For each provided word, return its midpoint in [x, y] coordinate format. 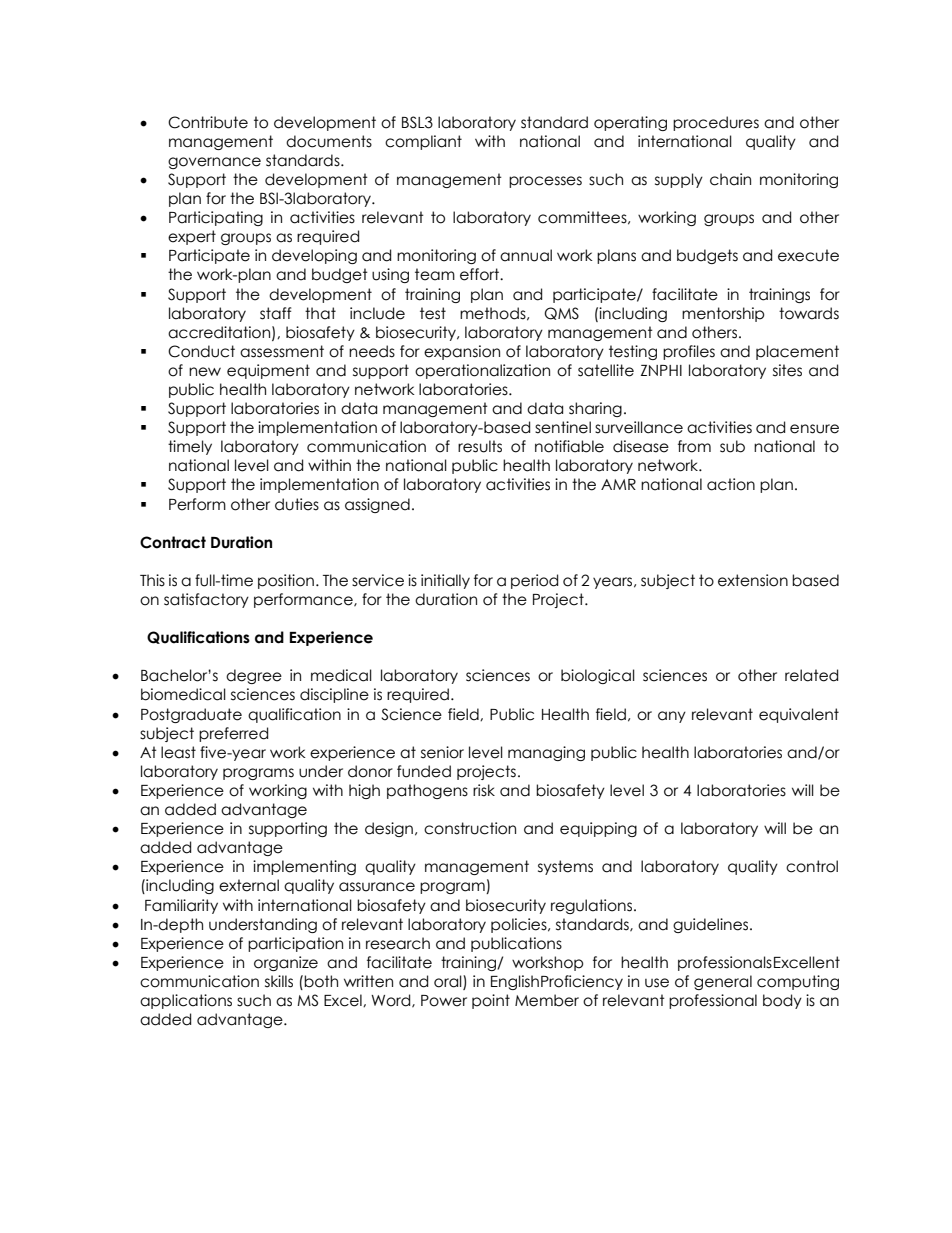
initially [445, 581]
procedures [716, 123]
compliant [423, 142]
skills [279, 981]
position [286, 581]
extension [753, 580]
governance [214, 163]
